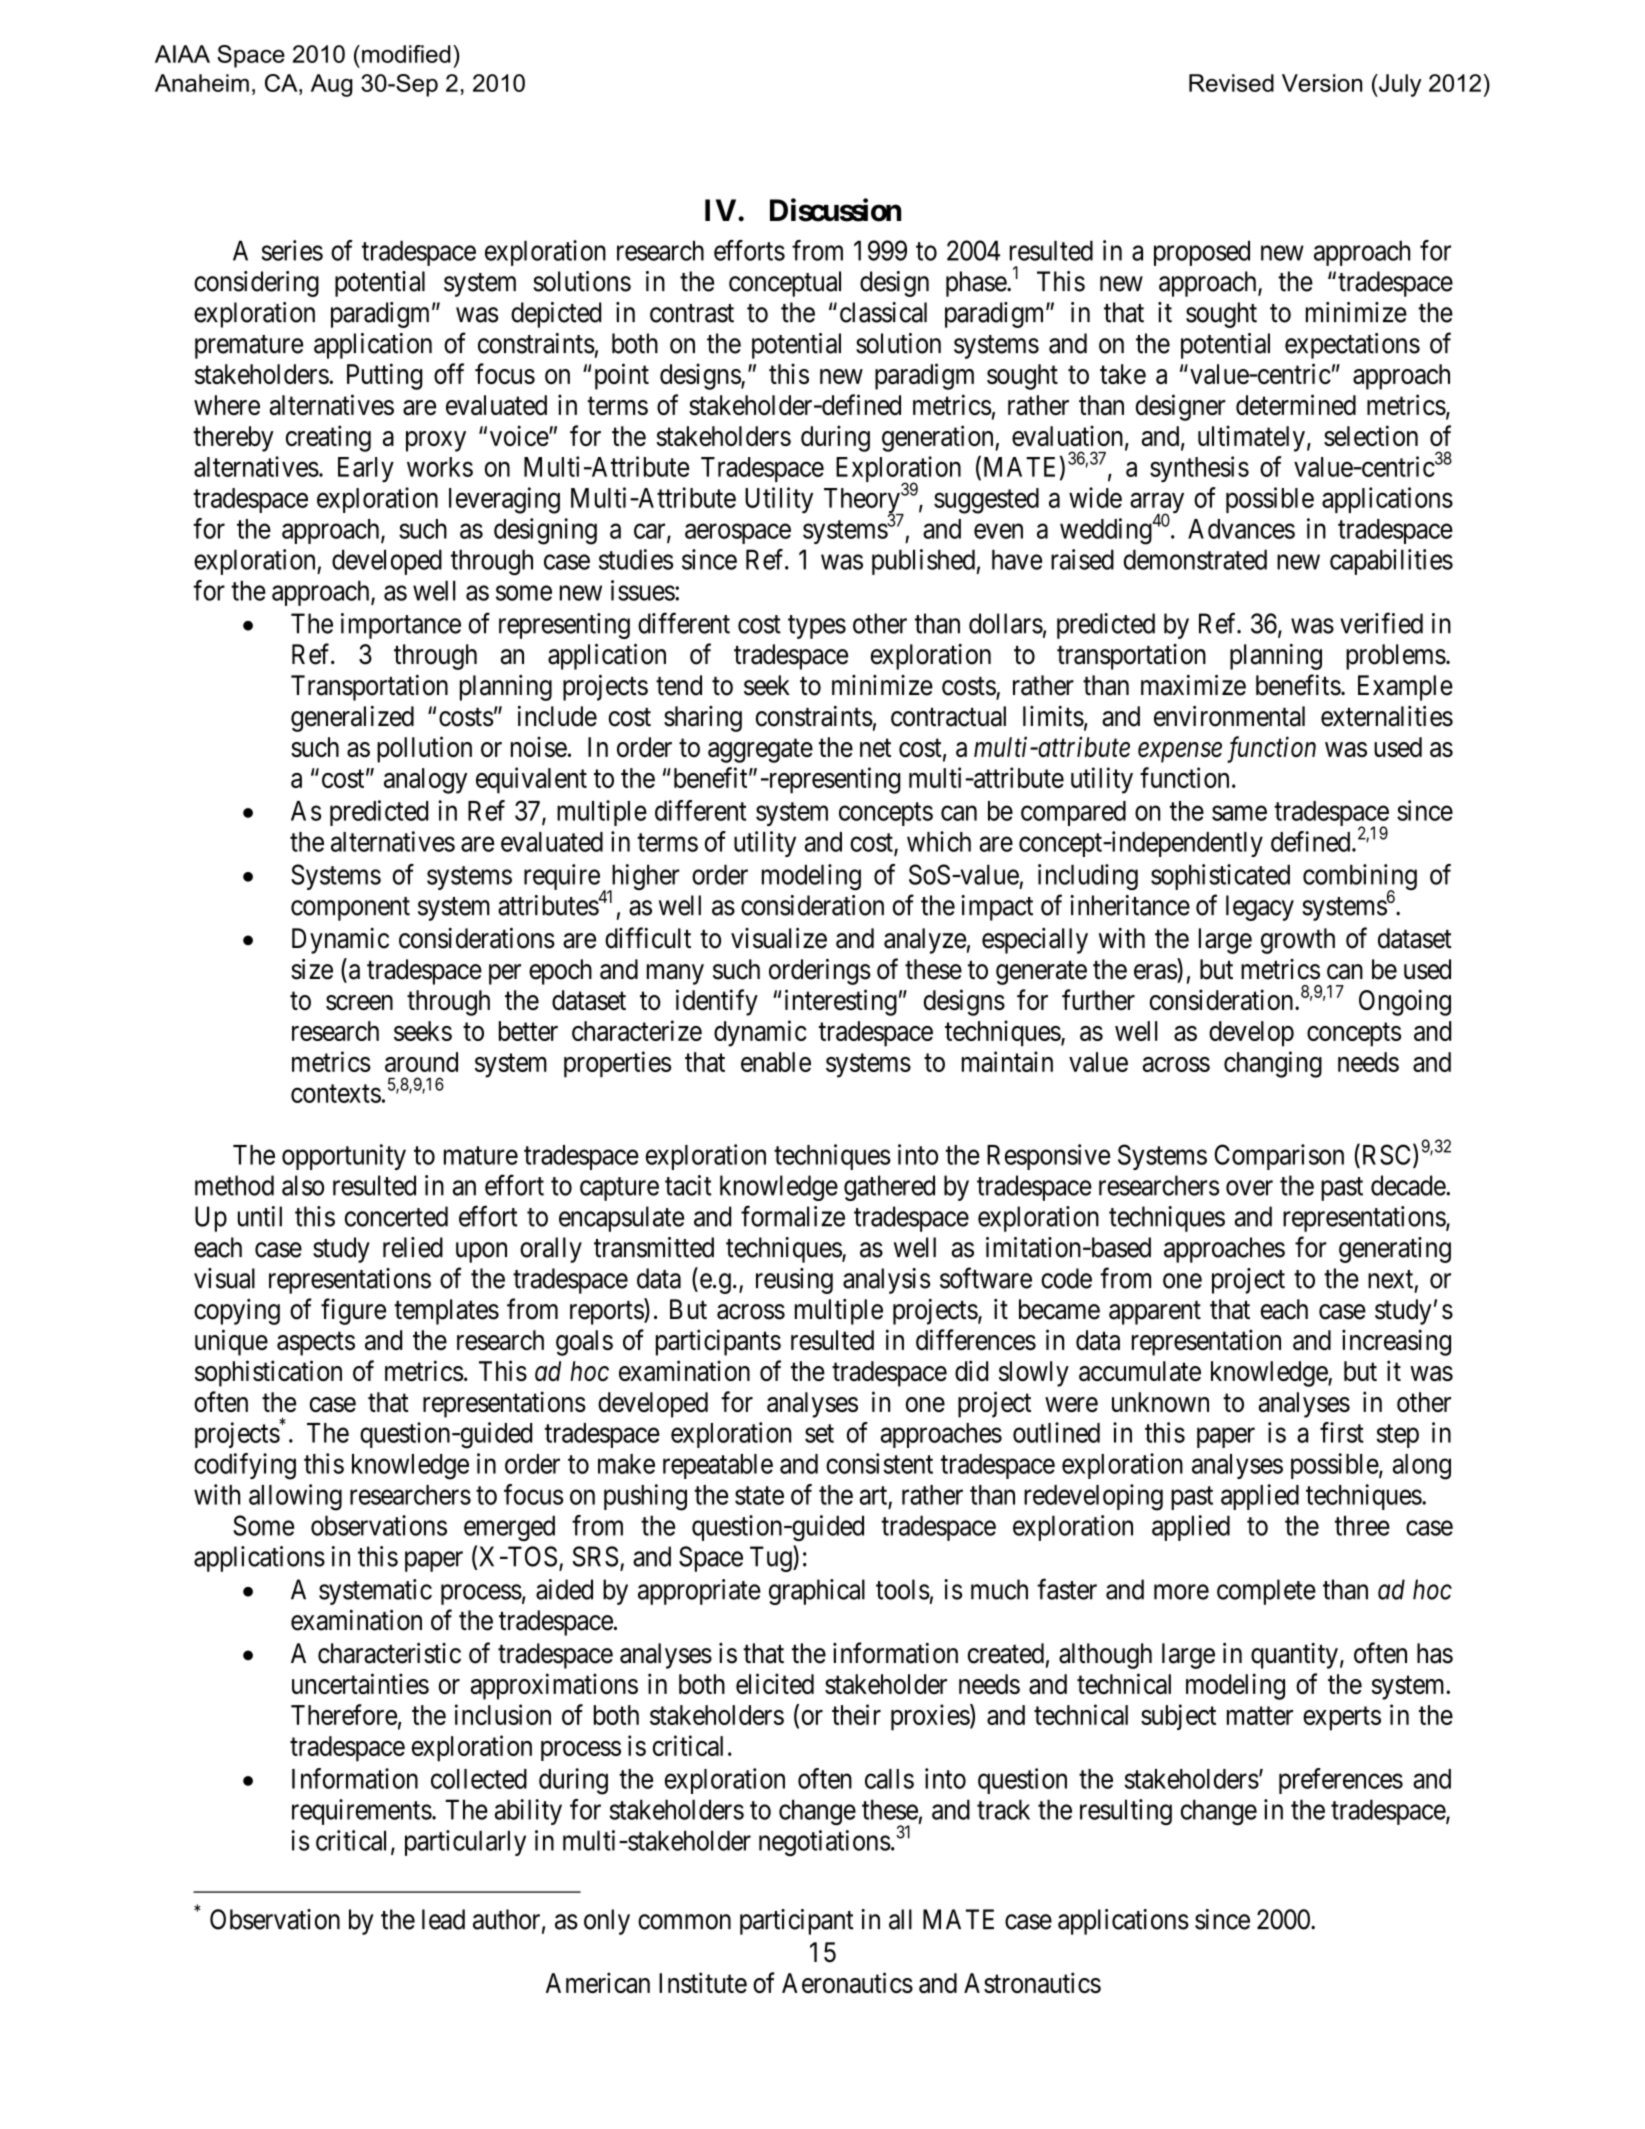 This image has width=1645, height=2129. Describe the element at coordinates (1273, 1064) in the image. I see `changing` at that location.
